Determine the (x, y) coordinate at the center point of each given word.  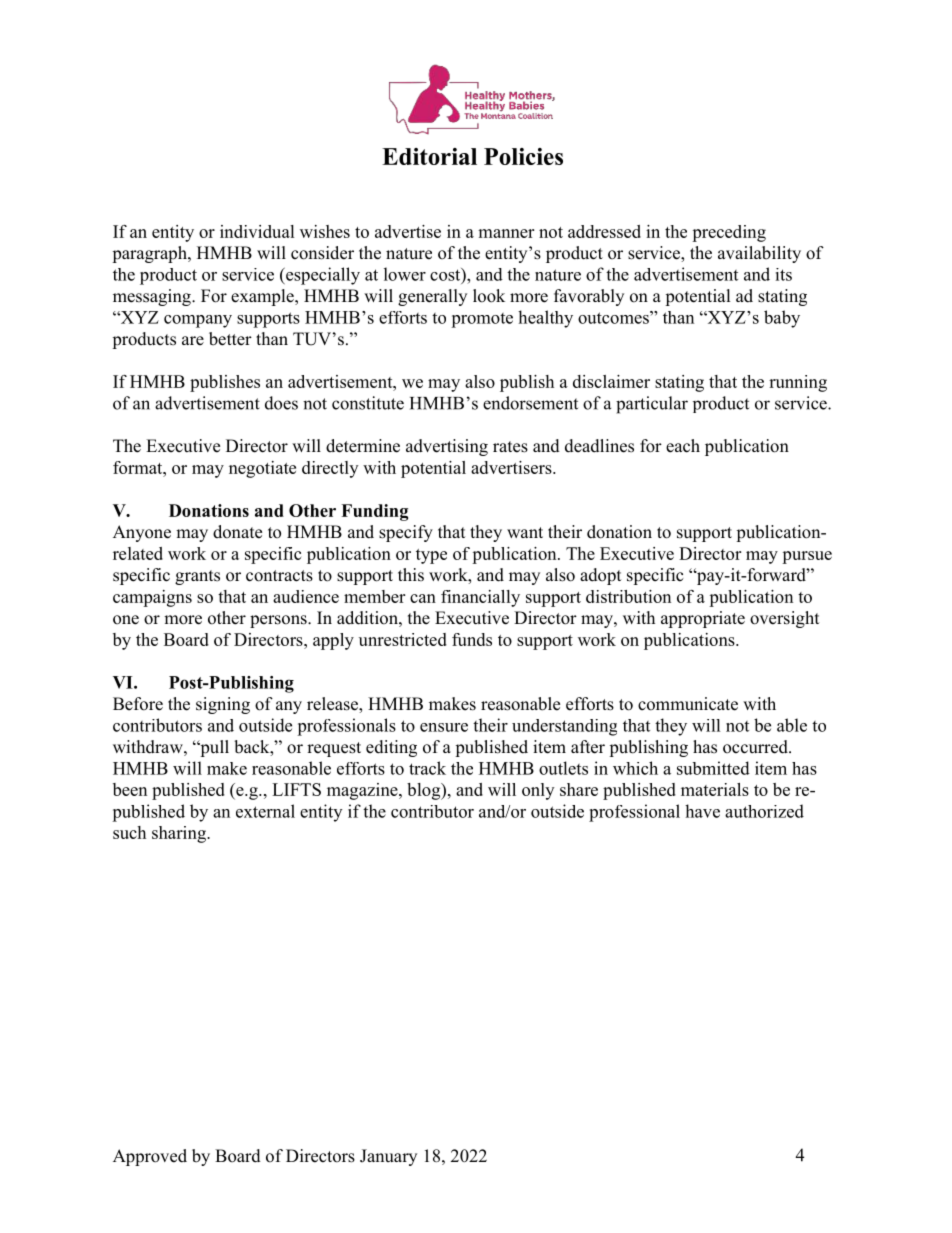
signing (223, 705)
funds (472, 639)
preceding (729, 233)
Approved (150, 1157)
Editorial (429, 156)
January (388, 1157)
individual (257, 231)
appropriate (703, 619)
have (702, 811)
